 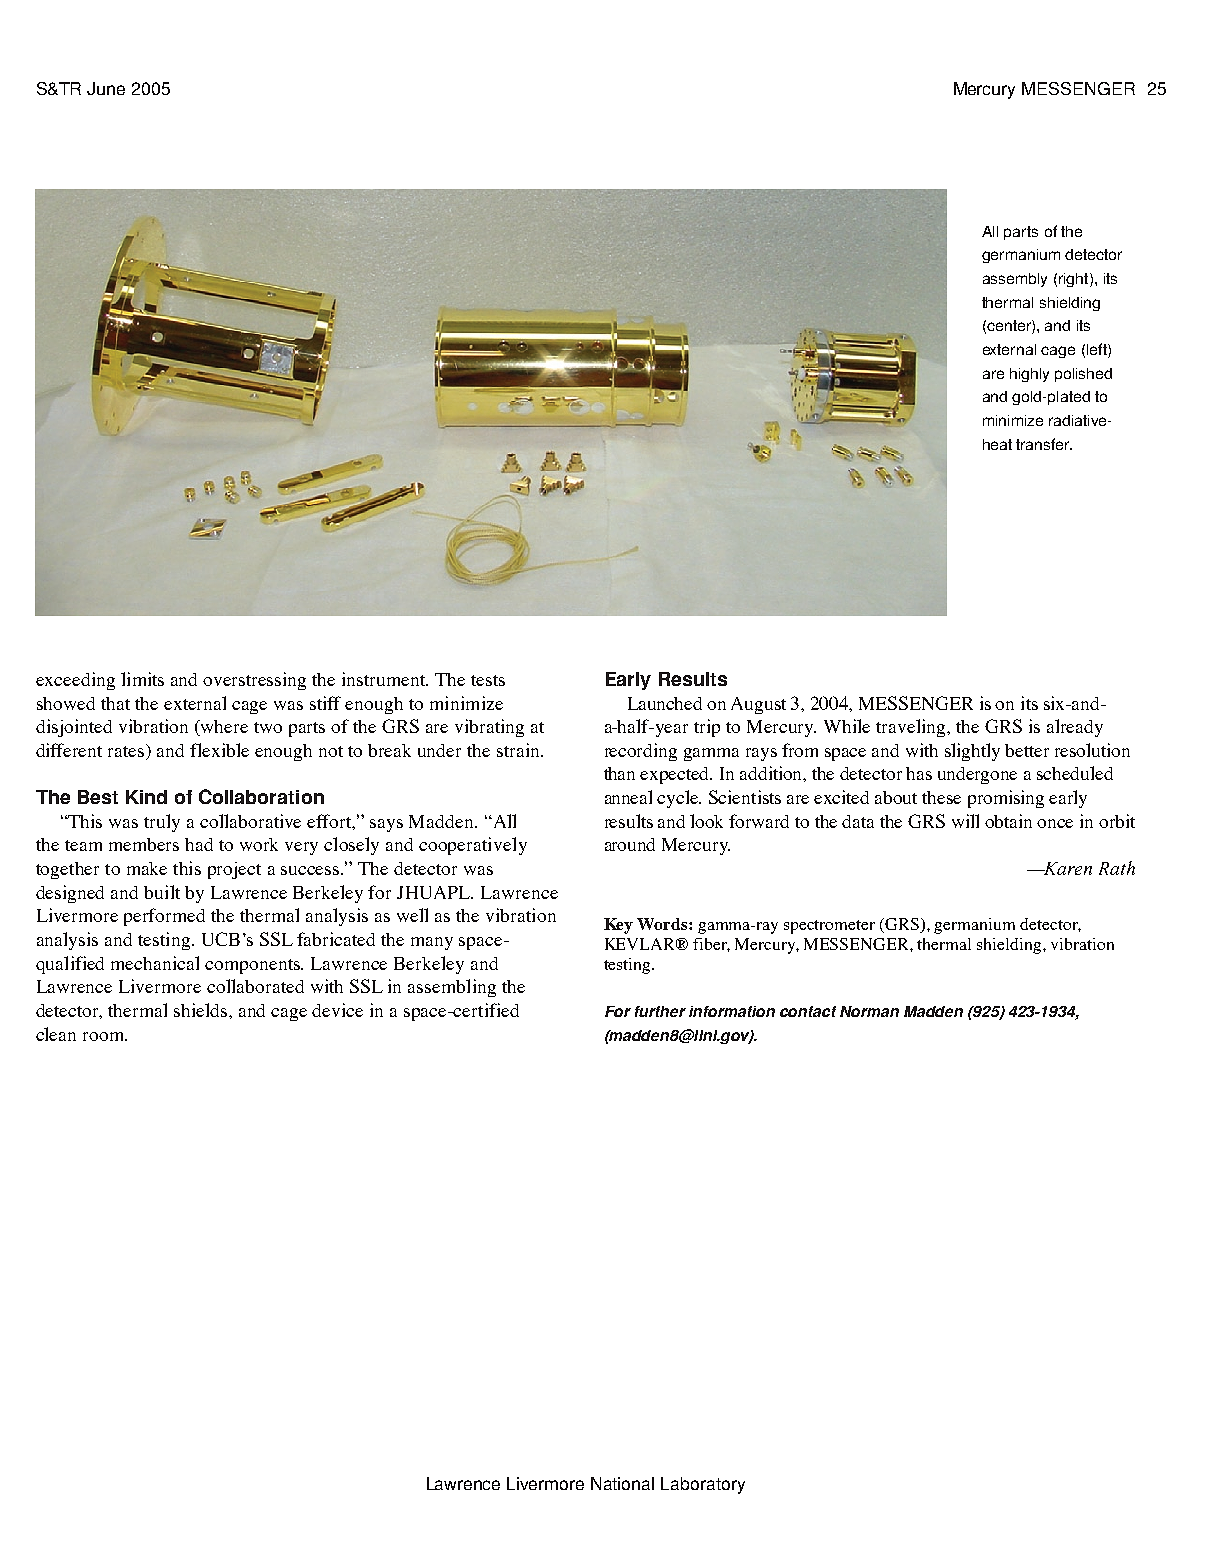 I want to click on than, so click(x=619, y=773).
